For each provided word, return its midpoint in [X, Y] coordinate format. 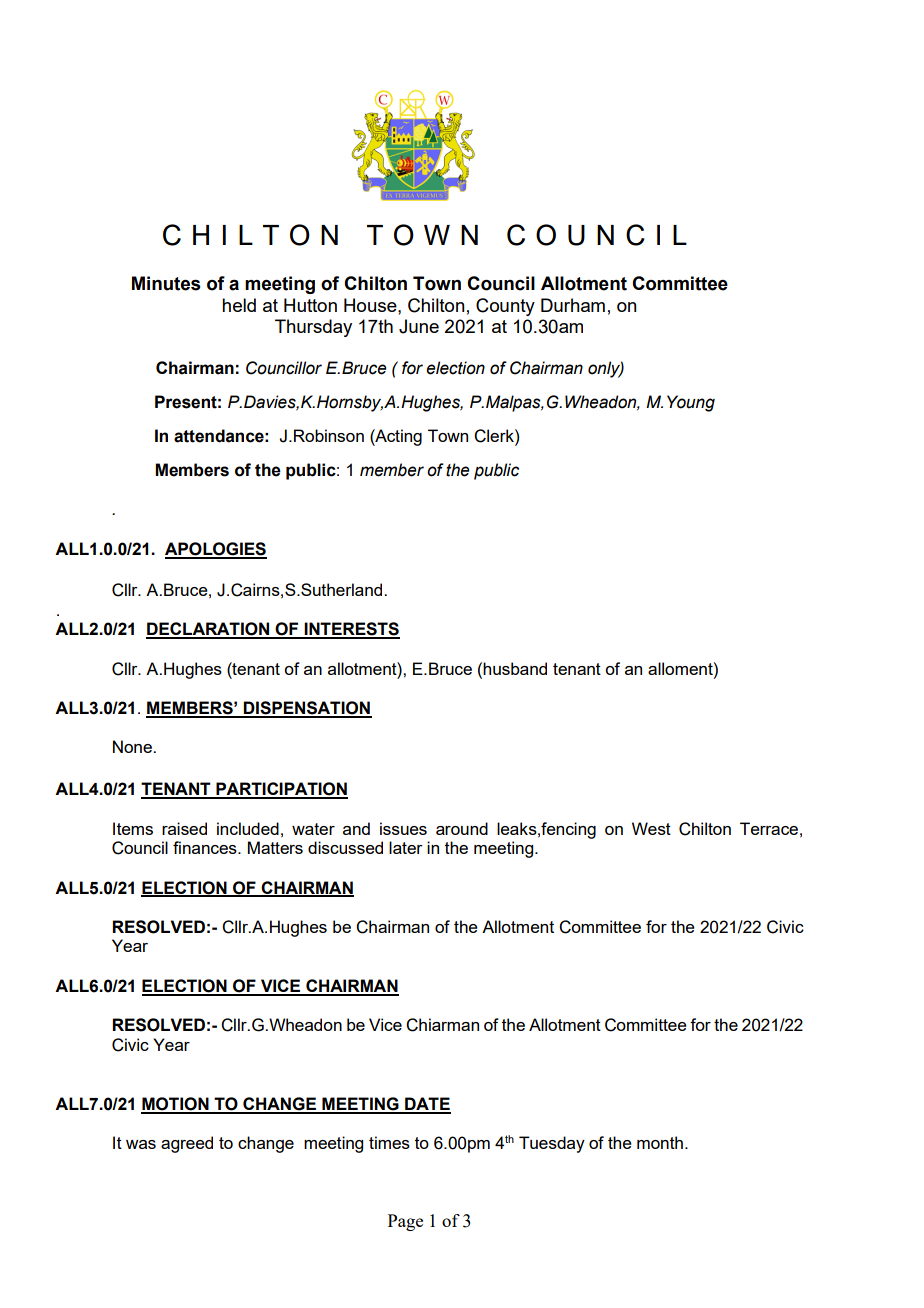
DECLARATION [209, 630]
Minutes [166, 283]
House [371, 305]
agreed [187, 1144]
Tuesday [552, 1144]
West [651, 828]
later [406, 847]
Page [405, 1222]
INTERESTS [351, 630]
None [133, 746]
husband [514, 668]
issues [403, 828]
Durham [573, 305]
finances [206, 847]
